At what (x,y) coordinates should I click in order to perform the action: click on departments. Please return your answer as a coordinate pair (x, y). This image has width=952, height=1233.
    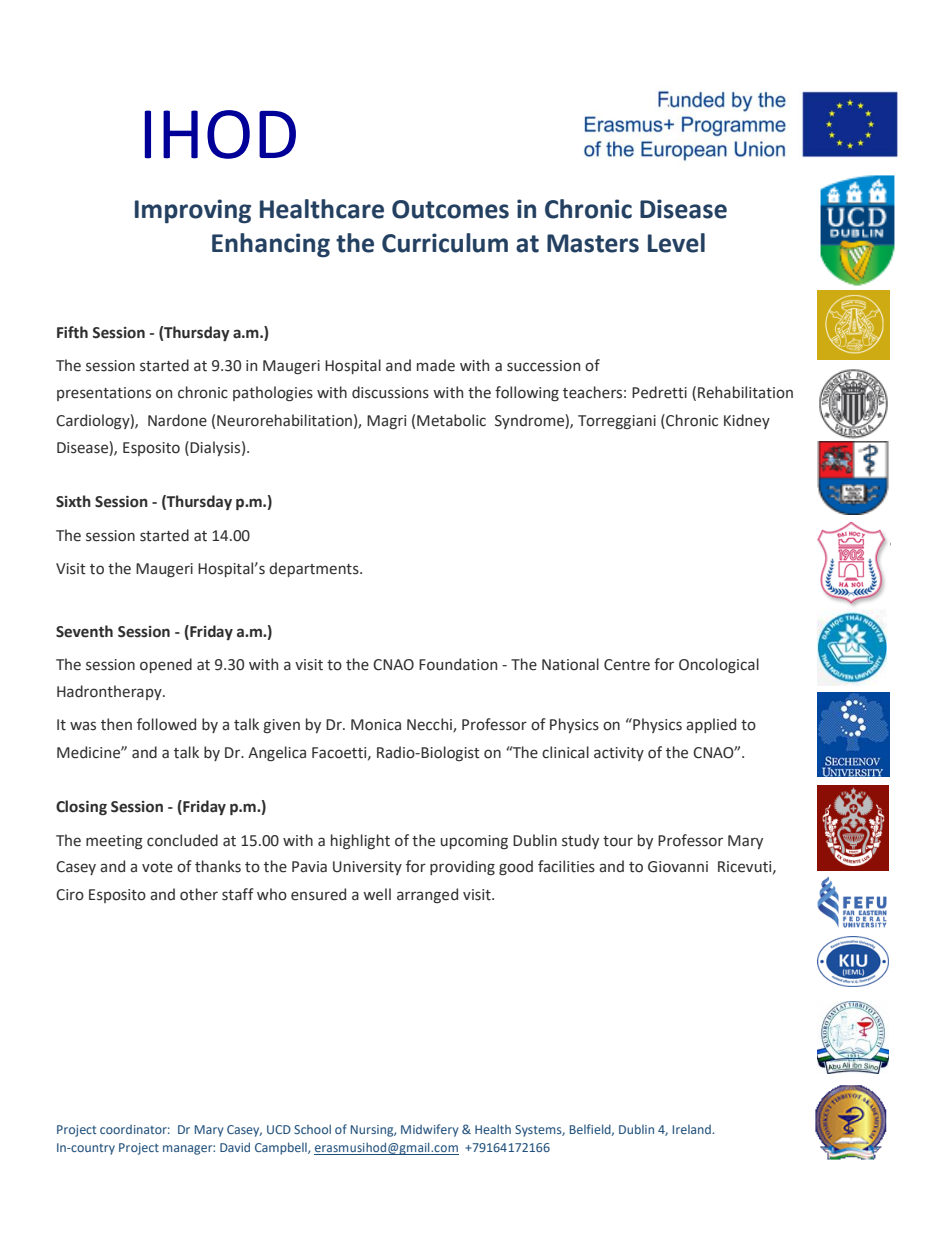
    Looking at the image, I should click on (315, 569).
